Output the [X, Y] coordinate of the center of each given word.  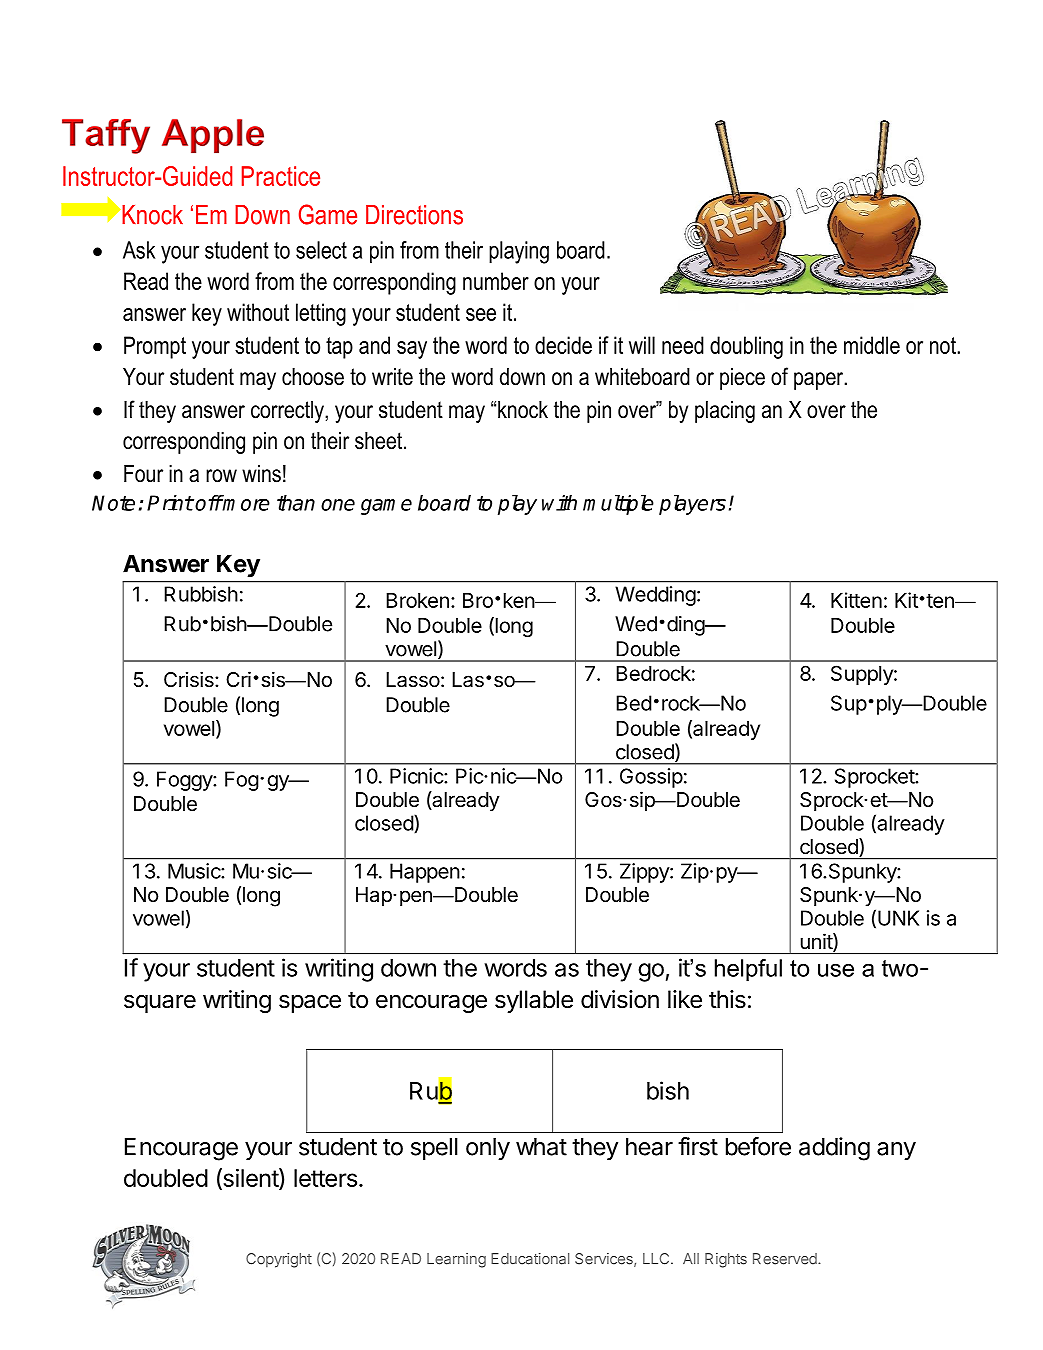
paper [820, 381]
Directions [414, 215]
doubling [746, 347]
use [836, 970]
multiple [618, 505]
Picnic [417, 776]
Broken [417, 600]
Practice [281, 176]
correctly [288, 412]
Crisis [190, 679]
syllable [534, 1001]
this [727, 999]
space [310, 1003]
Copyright [279, 1260]
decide [563, 345]
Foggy [185, 781]
